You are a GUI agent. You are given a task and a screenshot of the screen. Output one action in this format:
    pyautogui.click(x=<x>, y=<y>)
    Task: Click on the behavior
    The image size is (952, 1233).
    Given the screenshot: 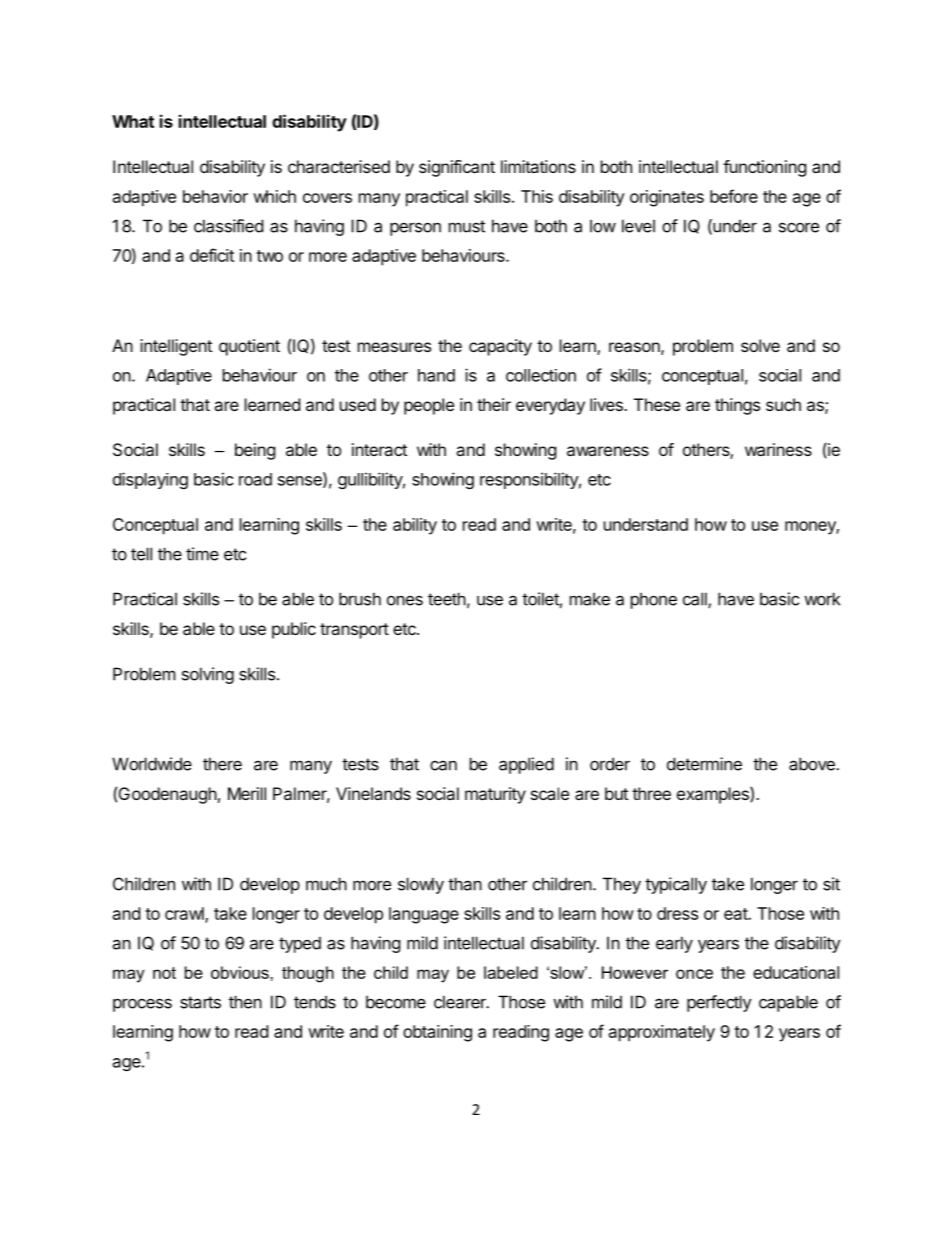 What is the action you would take?
    pyautogui.click(x=215, y=196)
